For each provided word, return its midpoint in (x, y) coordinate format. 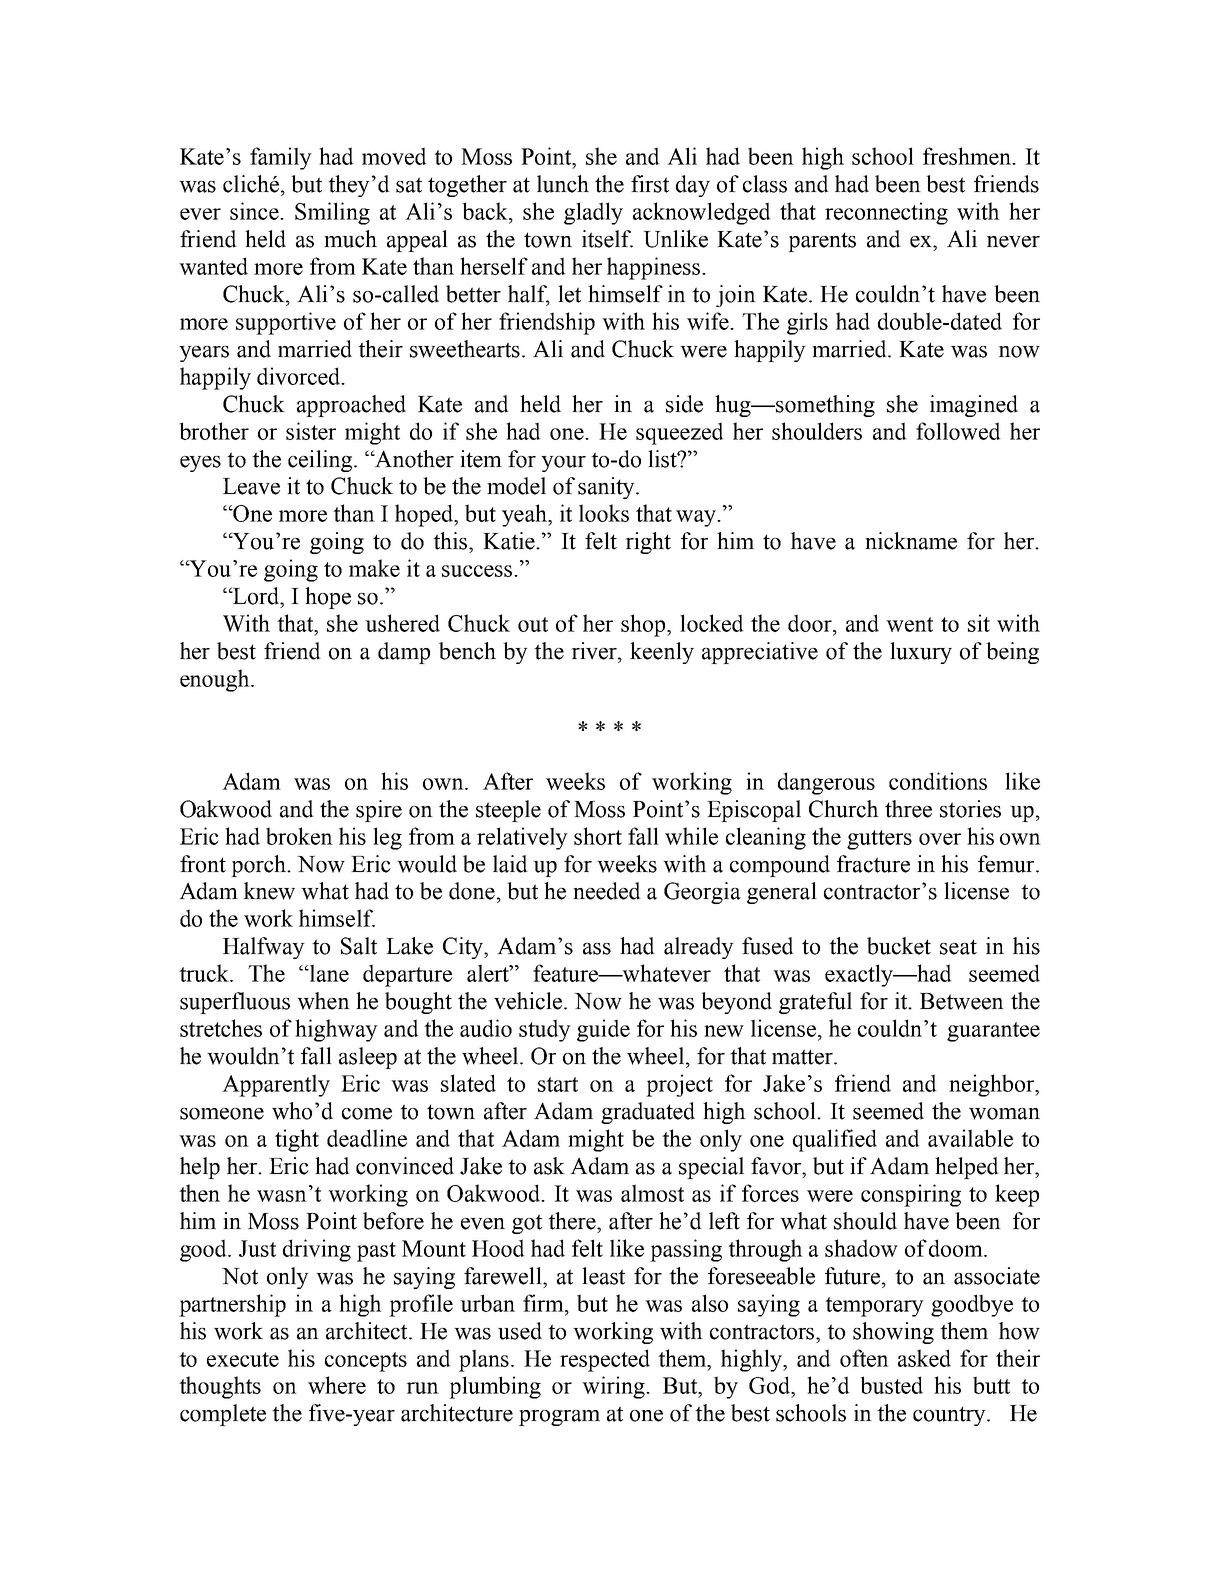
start (558, 1084)
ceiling (321, 461)
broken (299, 836)
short (598, 836)
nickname (911, 541)
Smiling (332, 213)
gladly (593, 213)
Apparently (276, 1085)
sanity (607, 488)
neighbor (993, 1085)
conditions (938, 781)
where (337, 1385)
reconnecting (886, 213)
